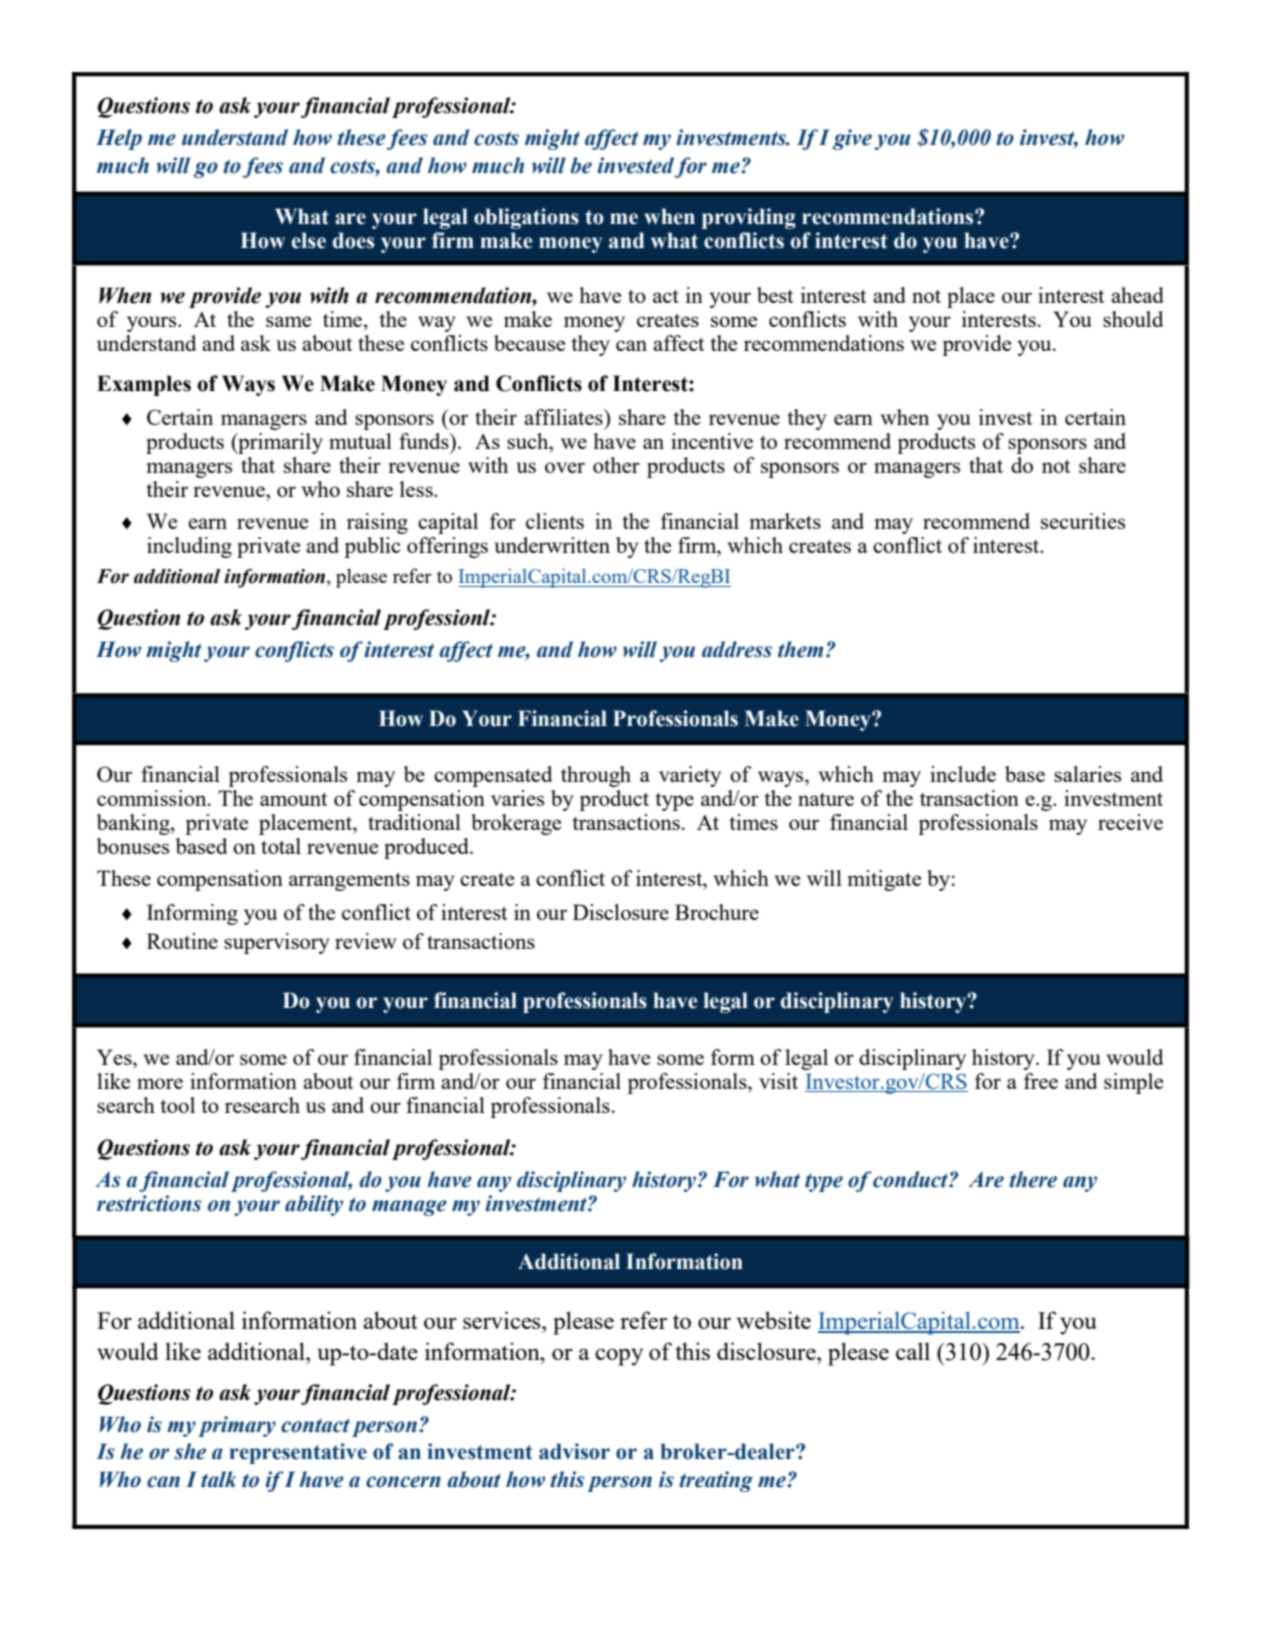 This screenshot has height=1632, width=1261. I want to click on give, so click(852, 139).
